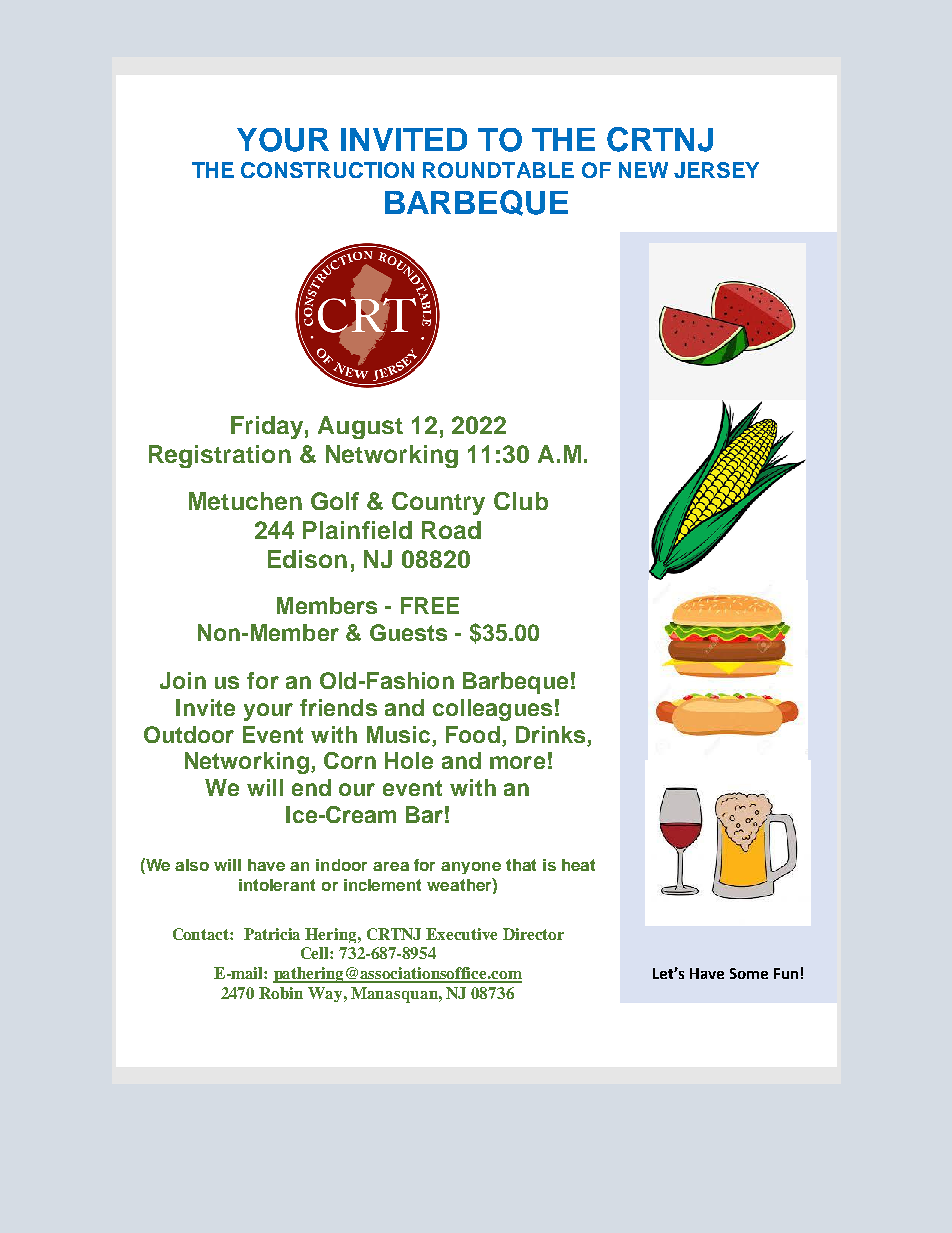 The image size is (952, 1233). Describe the element at coordinates (451, 530) in the screenshot. I see `Road` at that location.
